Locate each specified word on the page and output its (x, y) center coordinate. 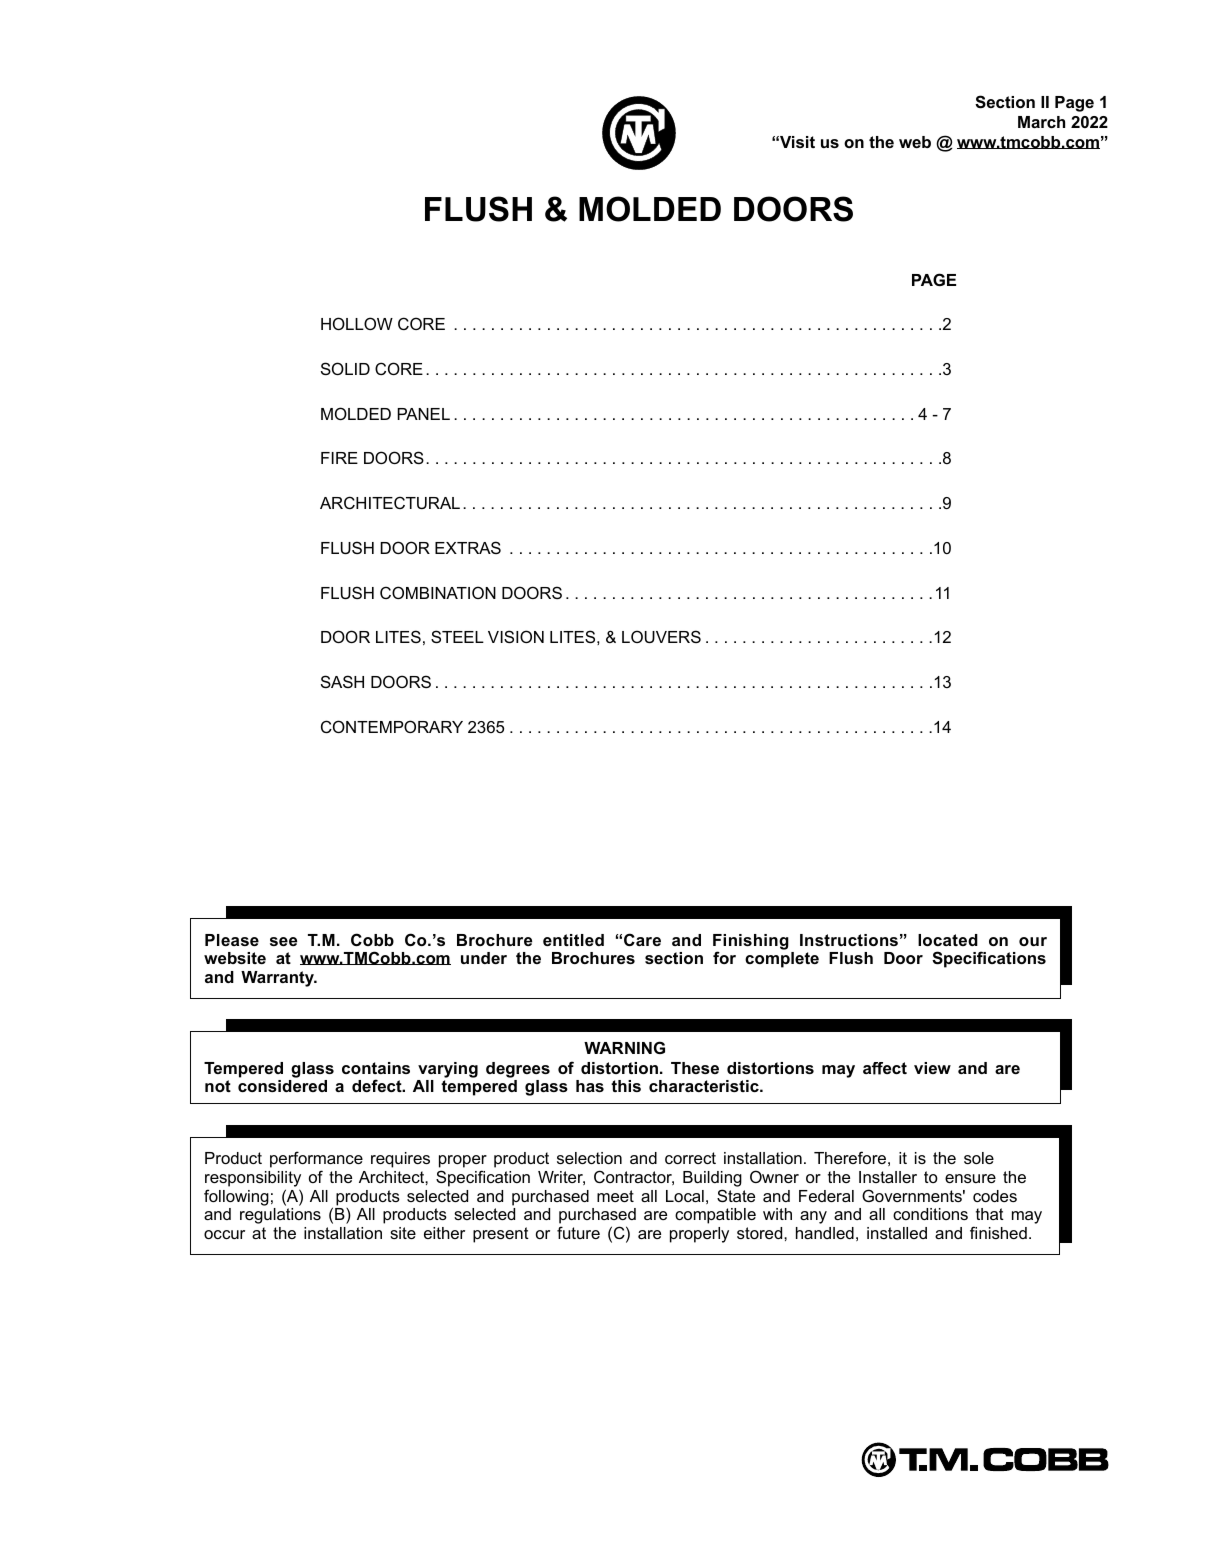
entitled (573, 940)
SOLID (345, 368)
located (948, 940)
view (932, 1068)
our (1033, 941)
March (1041, 122)
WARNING (624, 1047)
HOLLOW (357, 323)
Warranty (278, 979)
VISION (516, 636)
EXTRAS (468, 547)
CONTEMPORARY (392, 726)
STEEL (457, 636)
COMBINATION (438, 592)
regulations (280, 1216)
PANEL (423, 414)
